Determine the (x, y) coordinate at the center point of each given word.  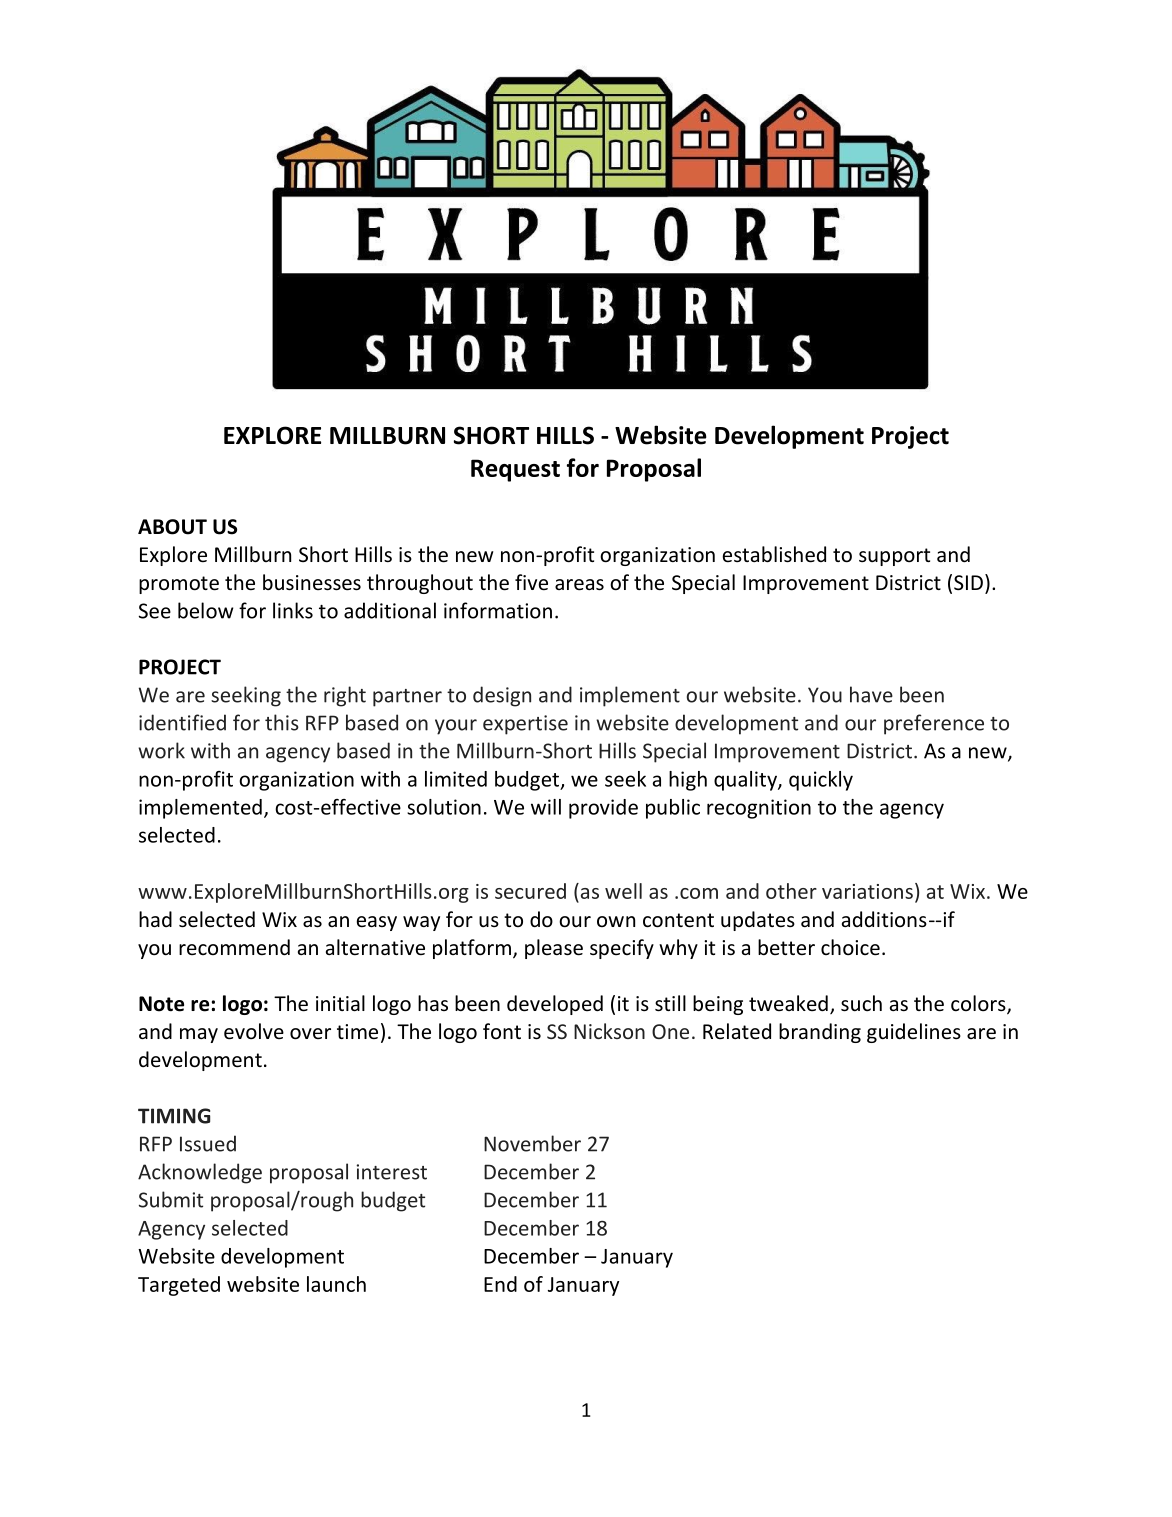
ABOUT (172, 527)
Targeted (179, 1286)
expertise (525, 725)
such (861, 1003)
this (282, 722)
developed (555, 1005)
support (894, 557)
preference (934, 724)
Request (515, 470)
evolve (254, 1031)
